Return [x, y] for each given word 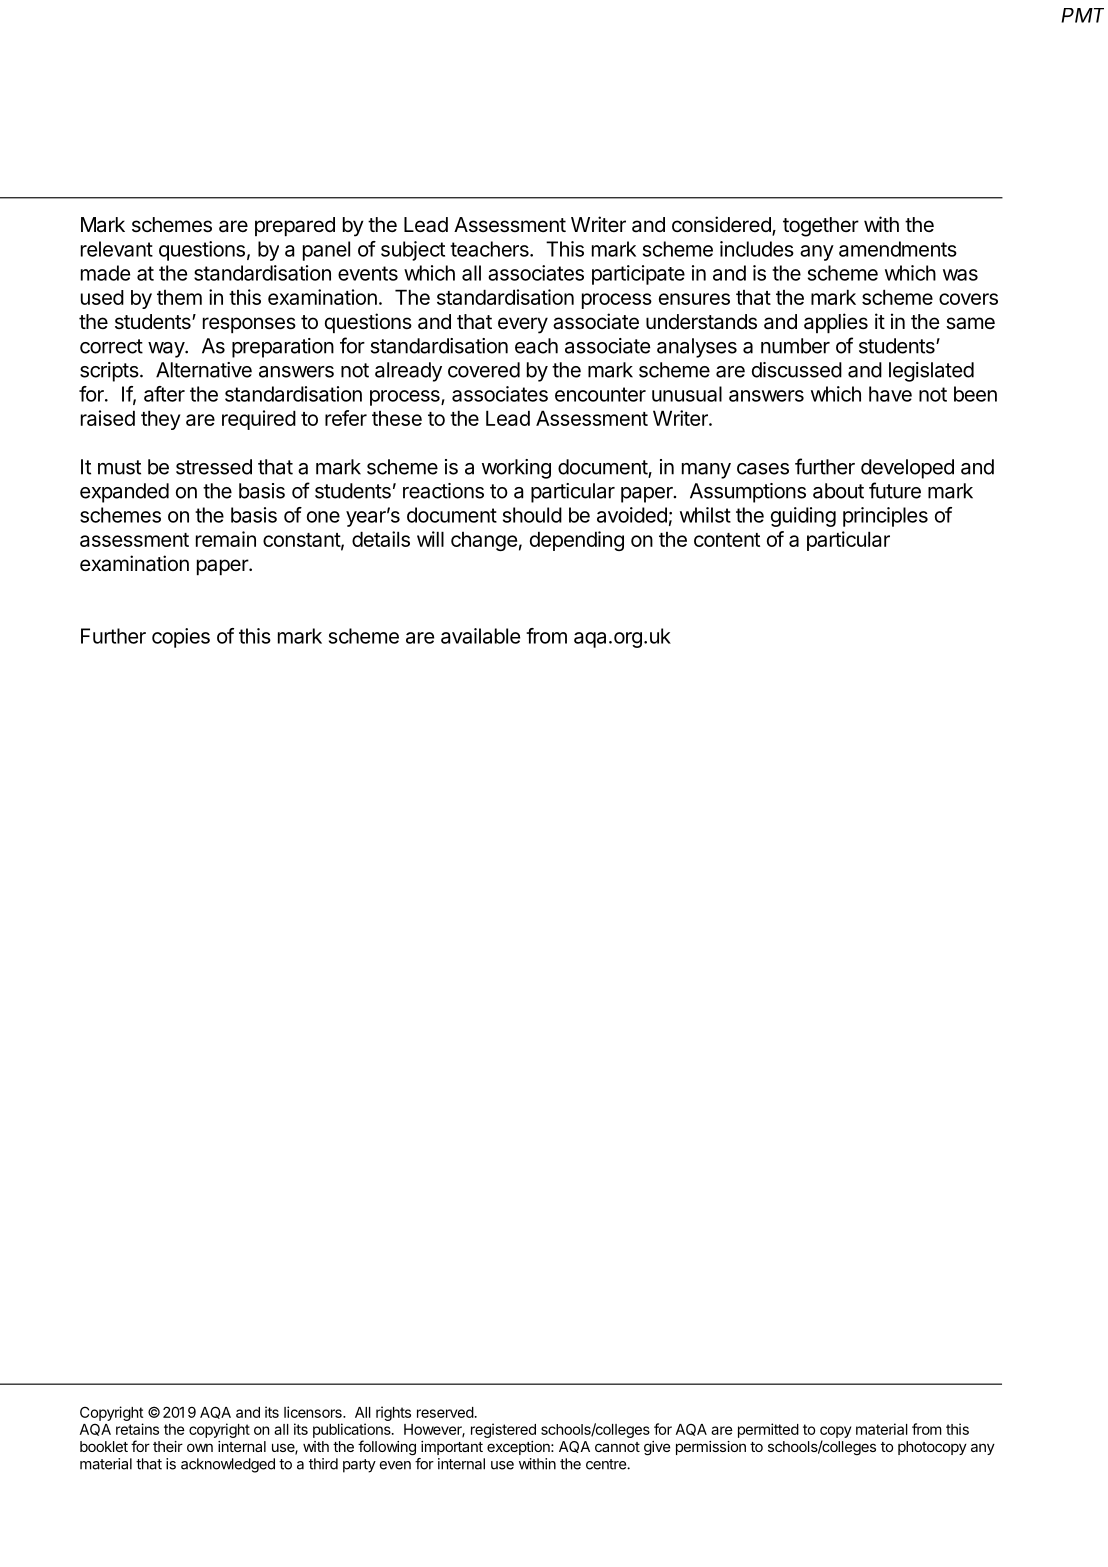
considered [722, 225]
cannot [617, 1447]
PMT [1082, 15]
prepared [295, 226]
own [200, 1447]
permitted [768, 1430]
